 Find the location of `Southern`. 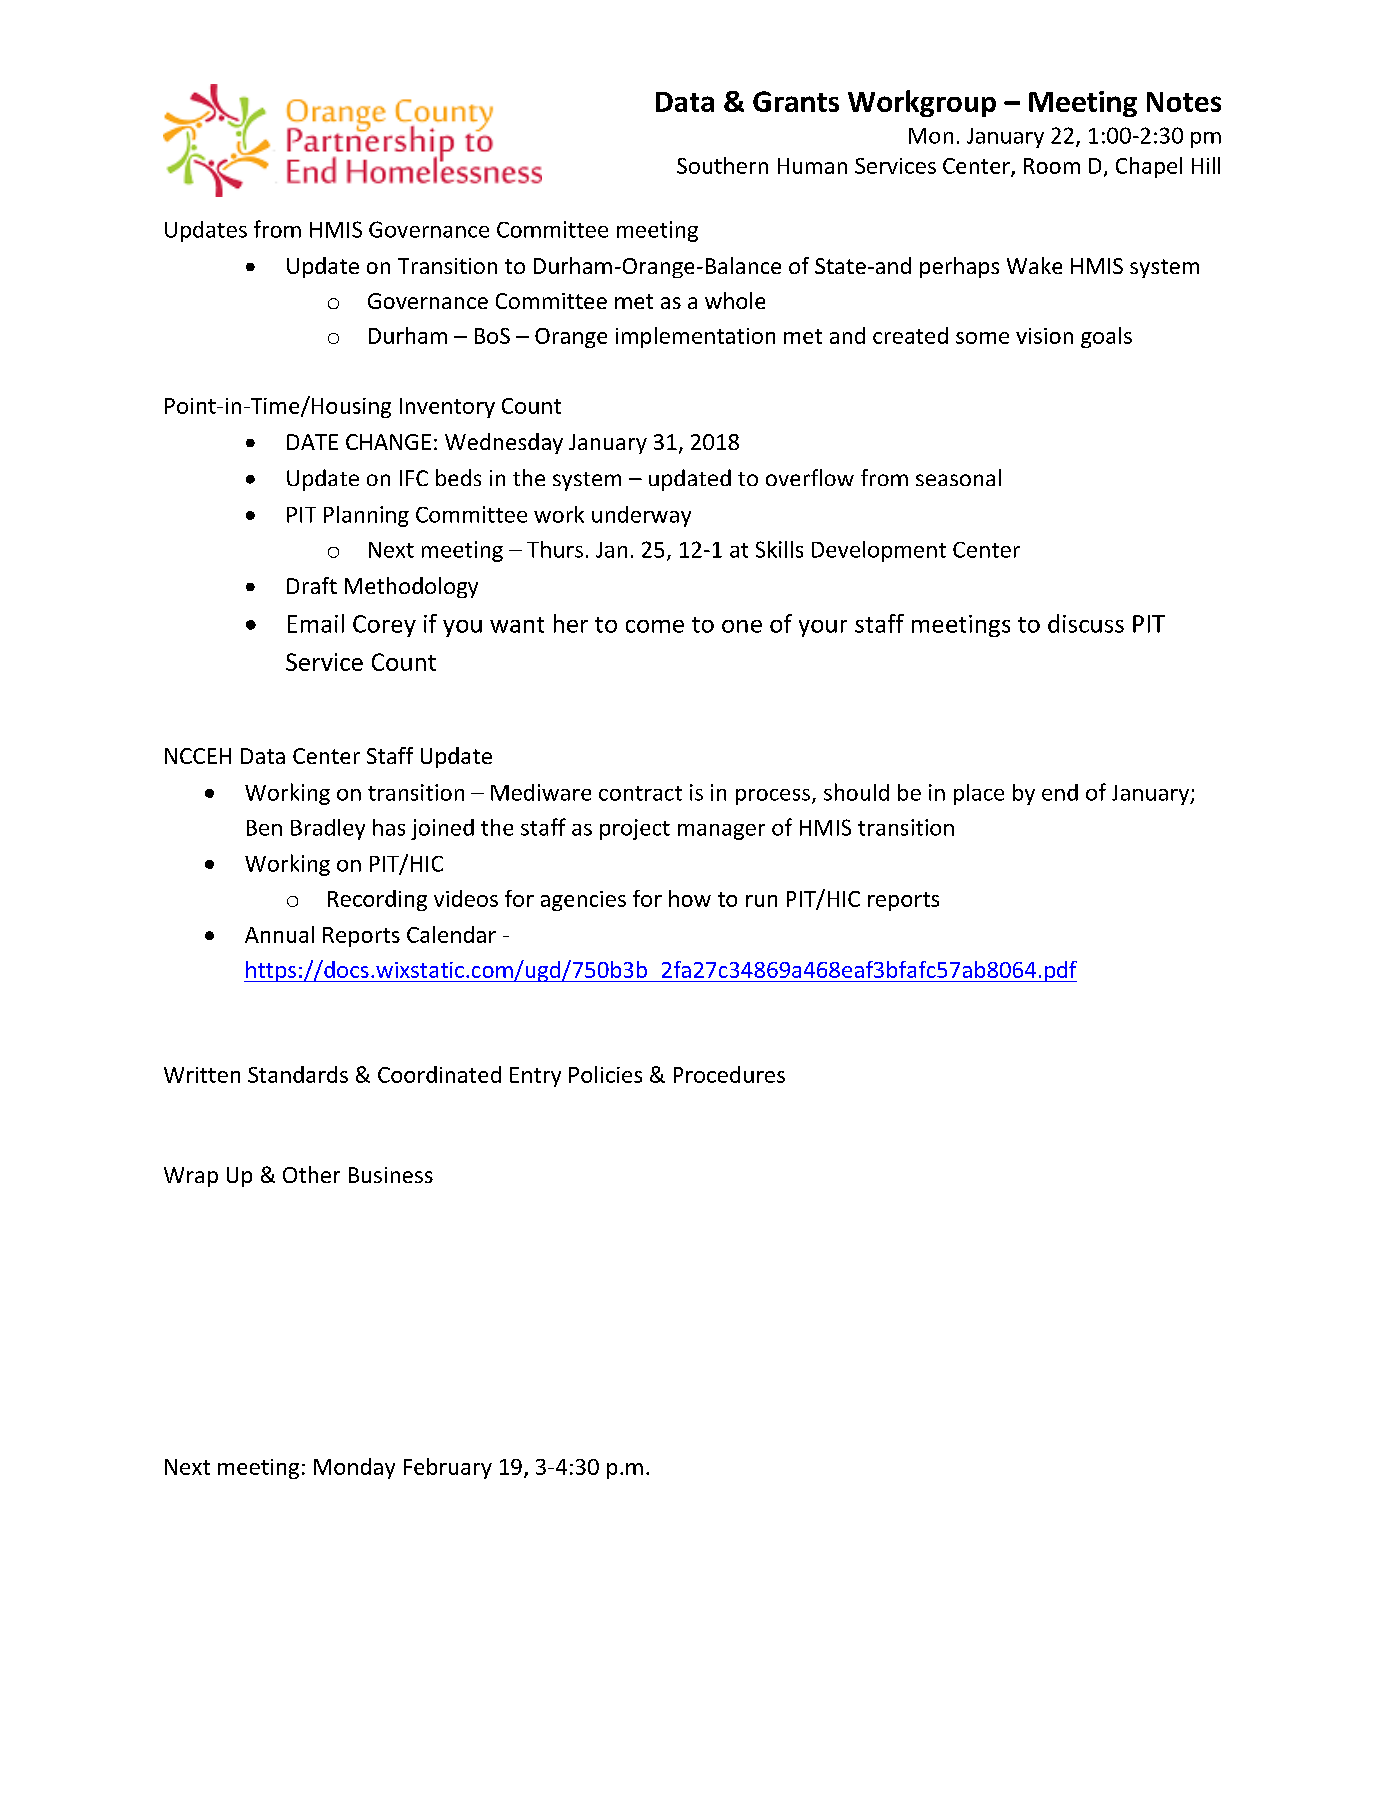

Southern is located at coordinates (722, 165).
